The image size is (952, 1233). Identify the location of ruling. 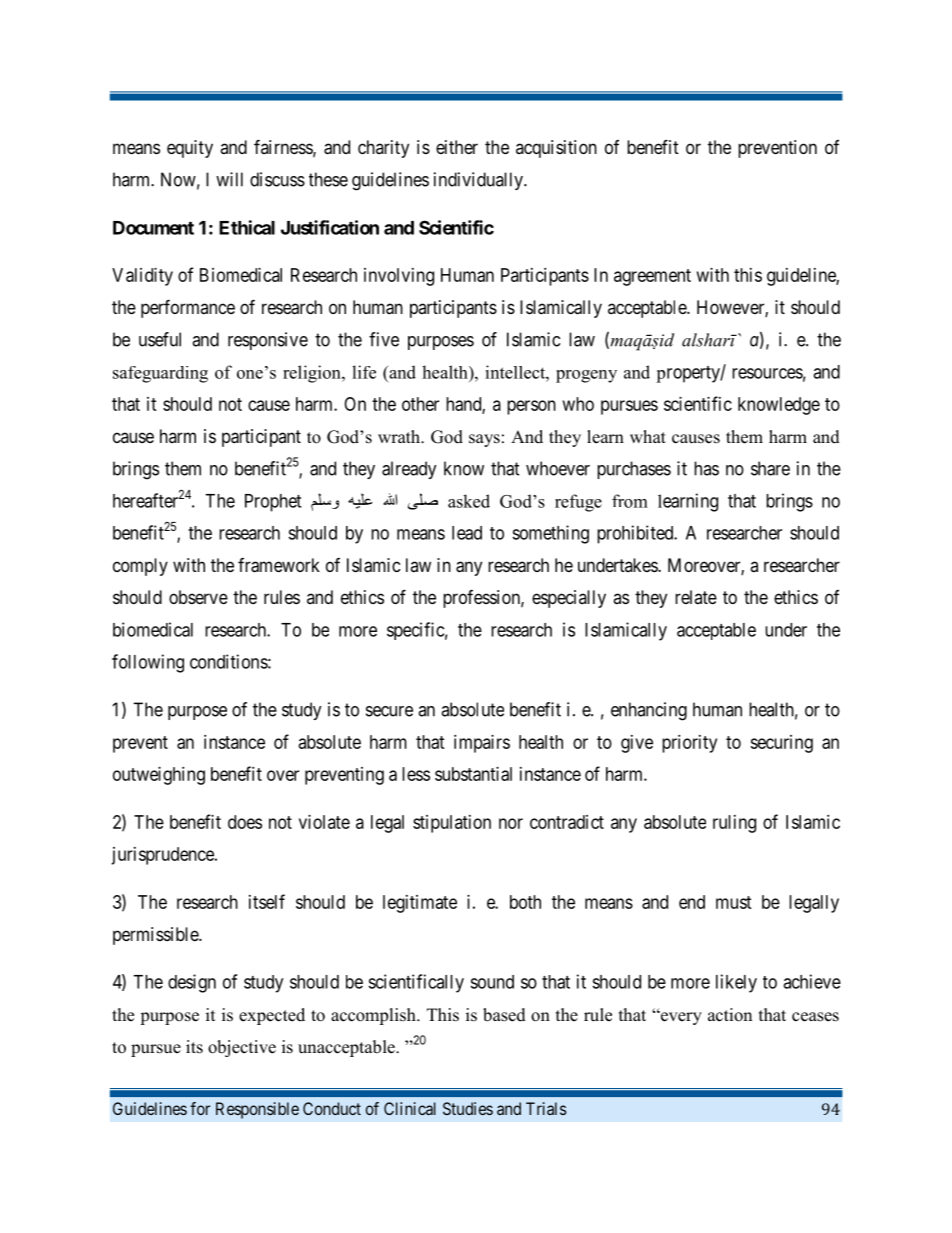
(734, 824).
